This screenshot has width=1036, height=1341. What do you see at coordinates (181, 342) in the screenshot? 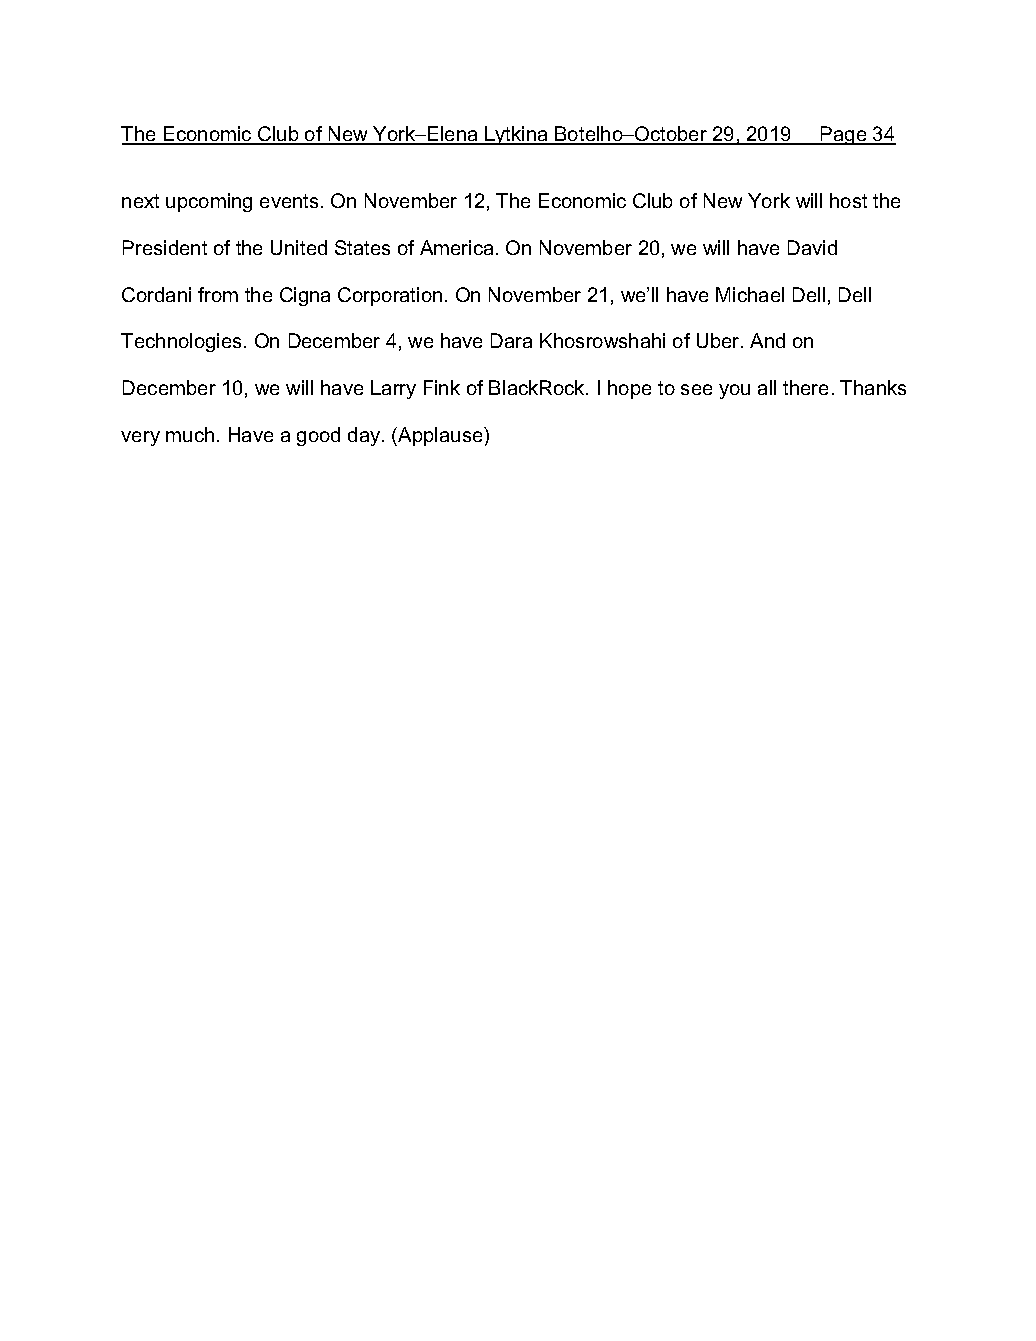
I see `Technologies` at bounding box center [181, 342].
